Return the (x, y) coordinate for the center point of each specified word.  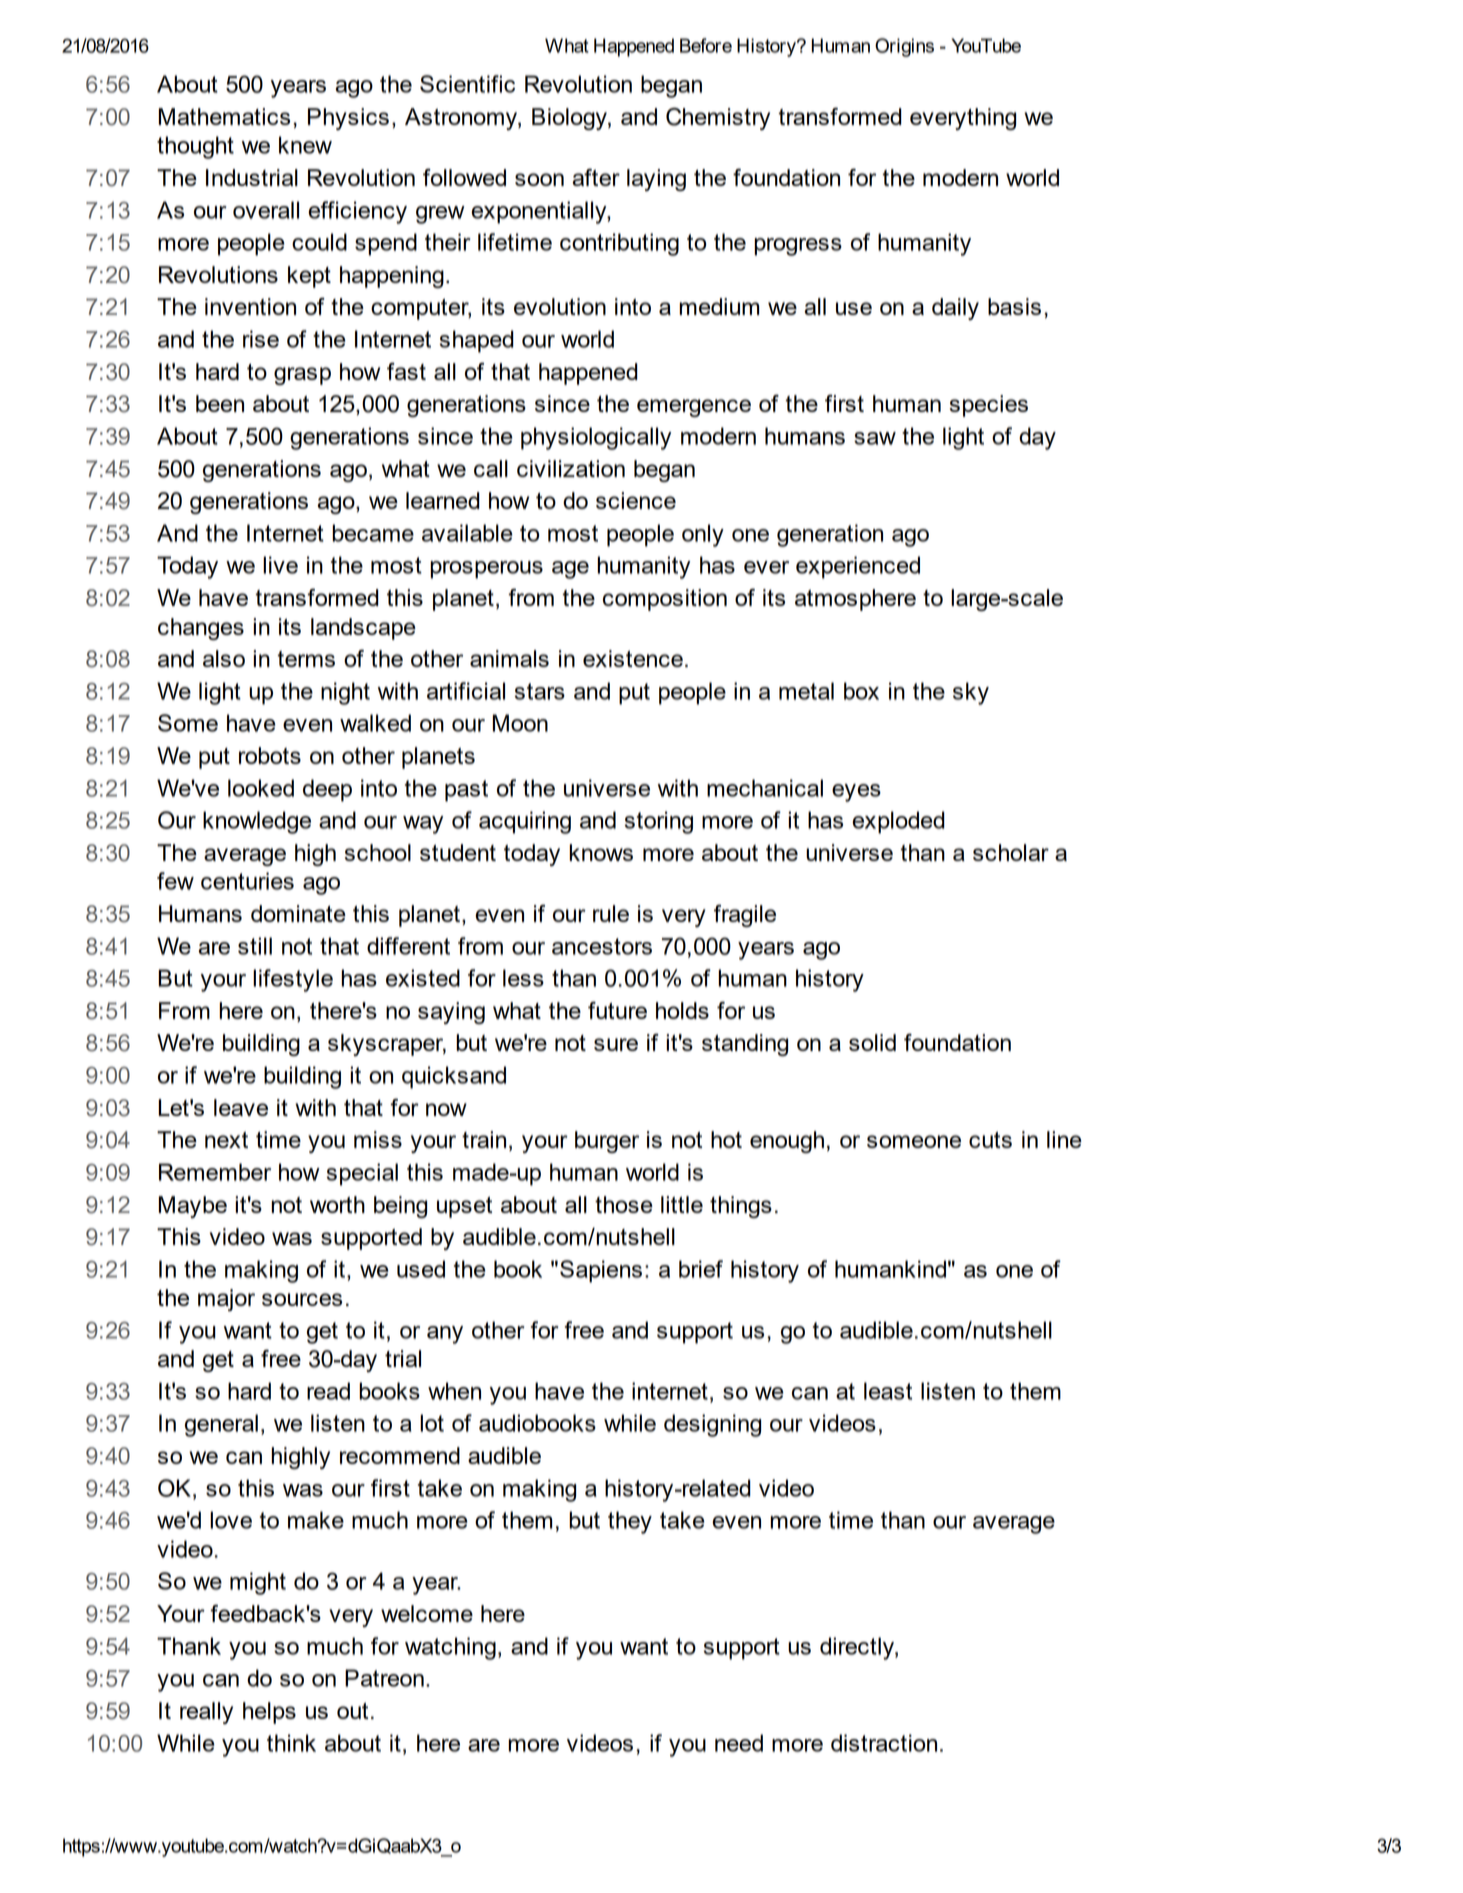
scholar (1011, 852)
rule (611, 913)
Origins (904, 47)
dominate (298, 913)
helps (269, 1713)
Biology (570, 119)
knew (305, 145)
